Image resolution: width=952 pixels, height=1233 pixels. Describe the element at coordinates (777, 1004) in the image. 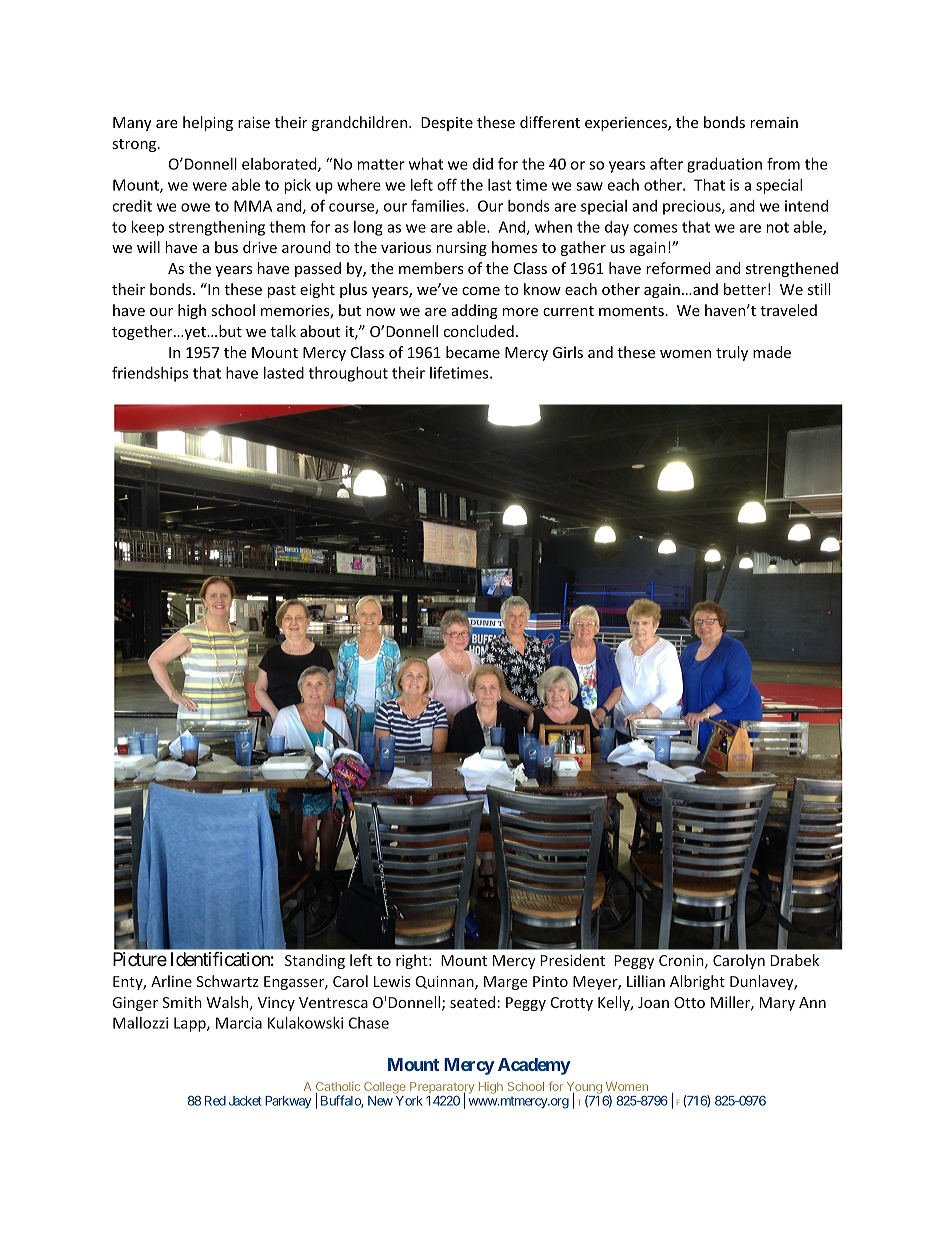

I see `Mary` at that location.
